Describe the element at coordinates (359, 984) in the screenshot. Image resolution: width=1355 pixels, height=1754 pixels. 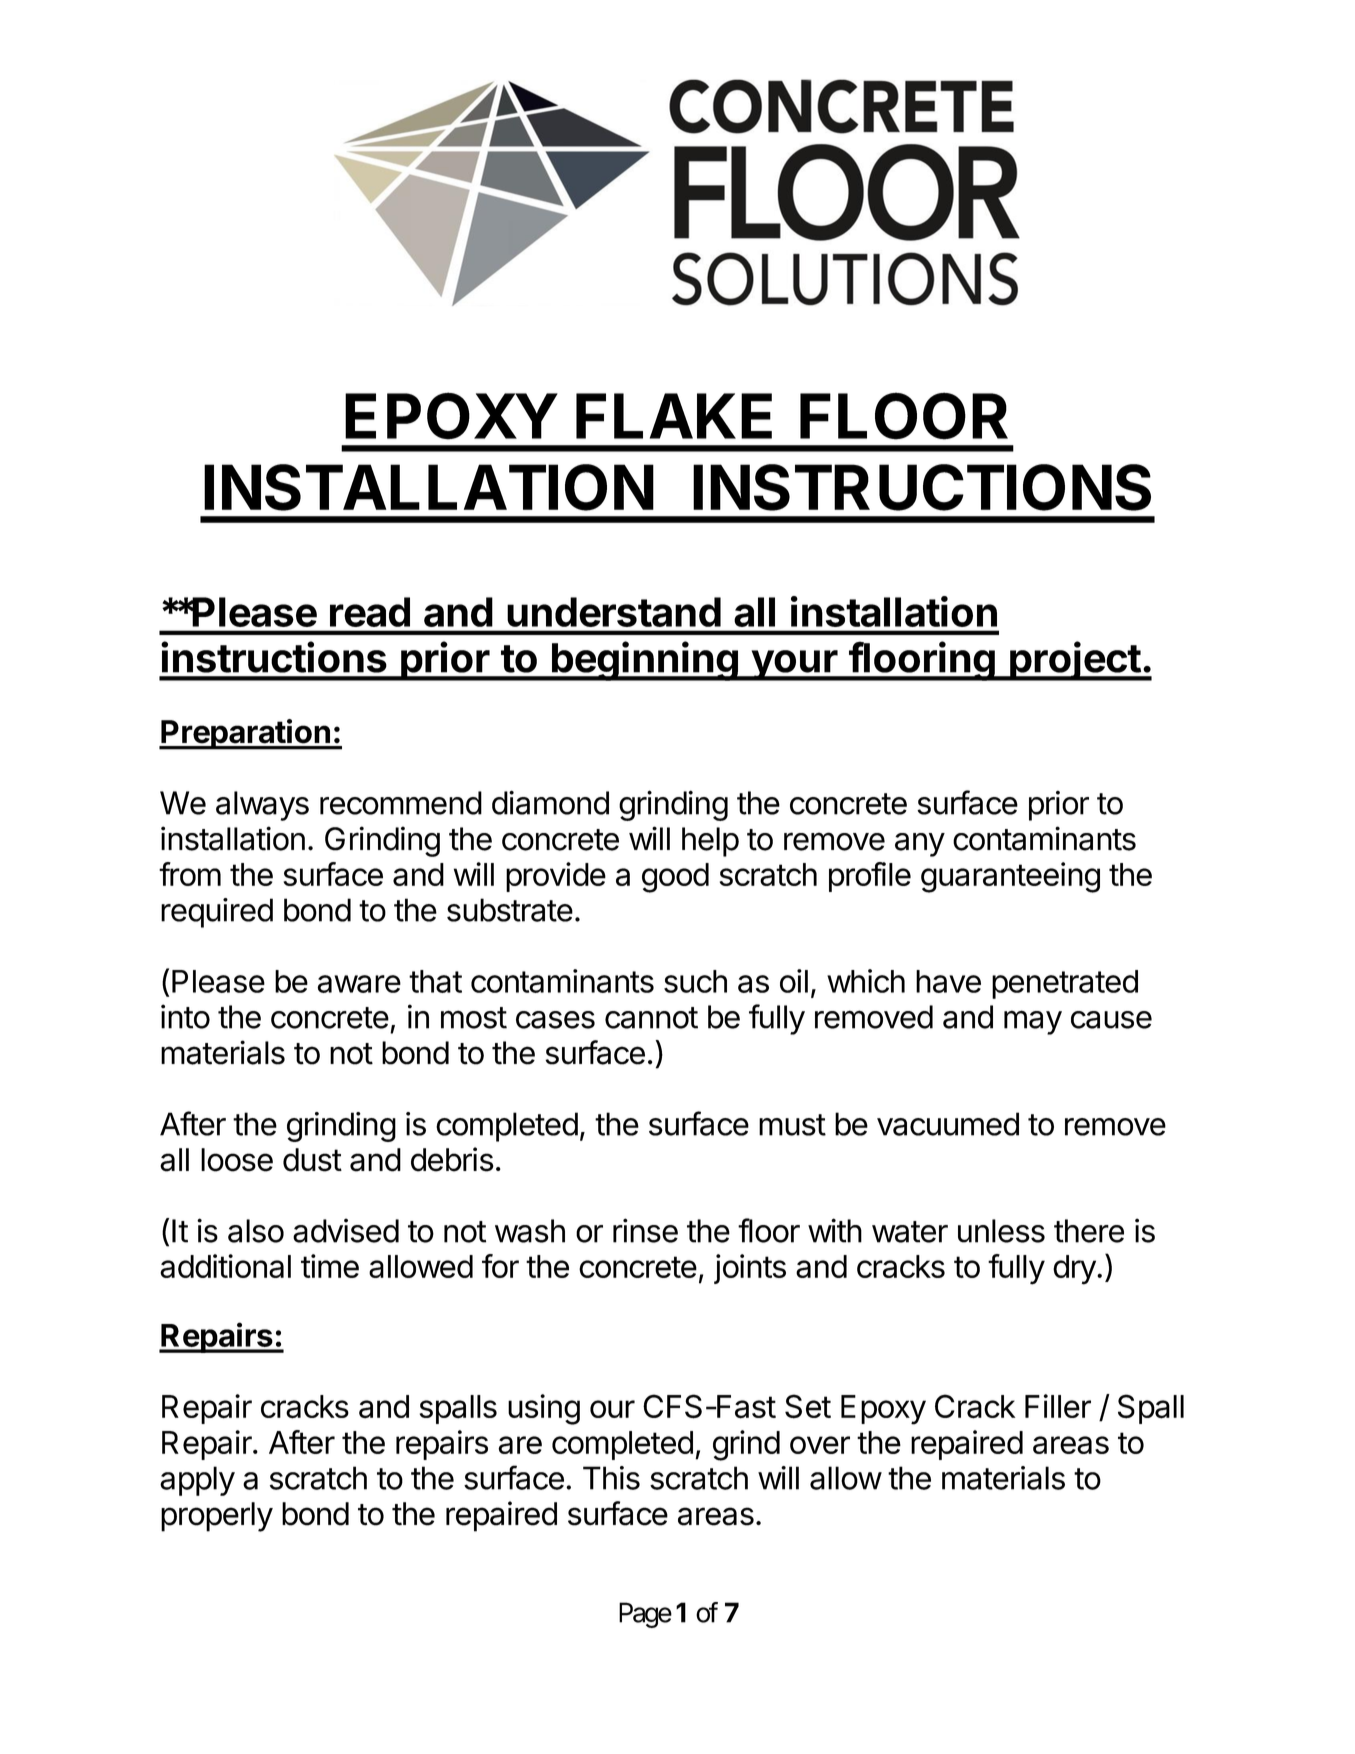
I see `aware` at that location.
